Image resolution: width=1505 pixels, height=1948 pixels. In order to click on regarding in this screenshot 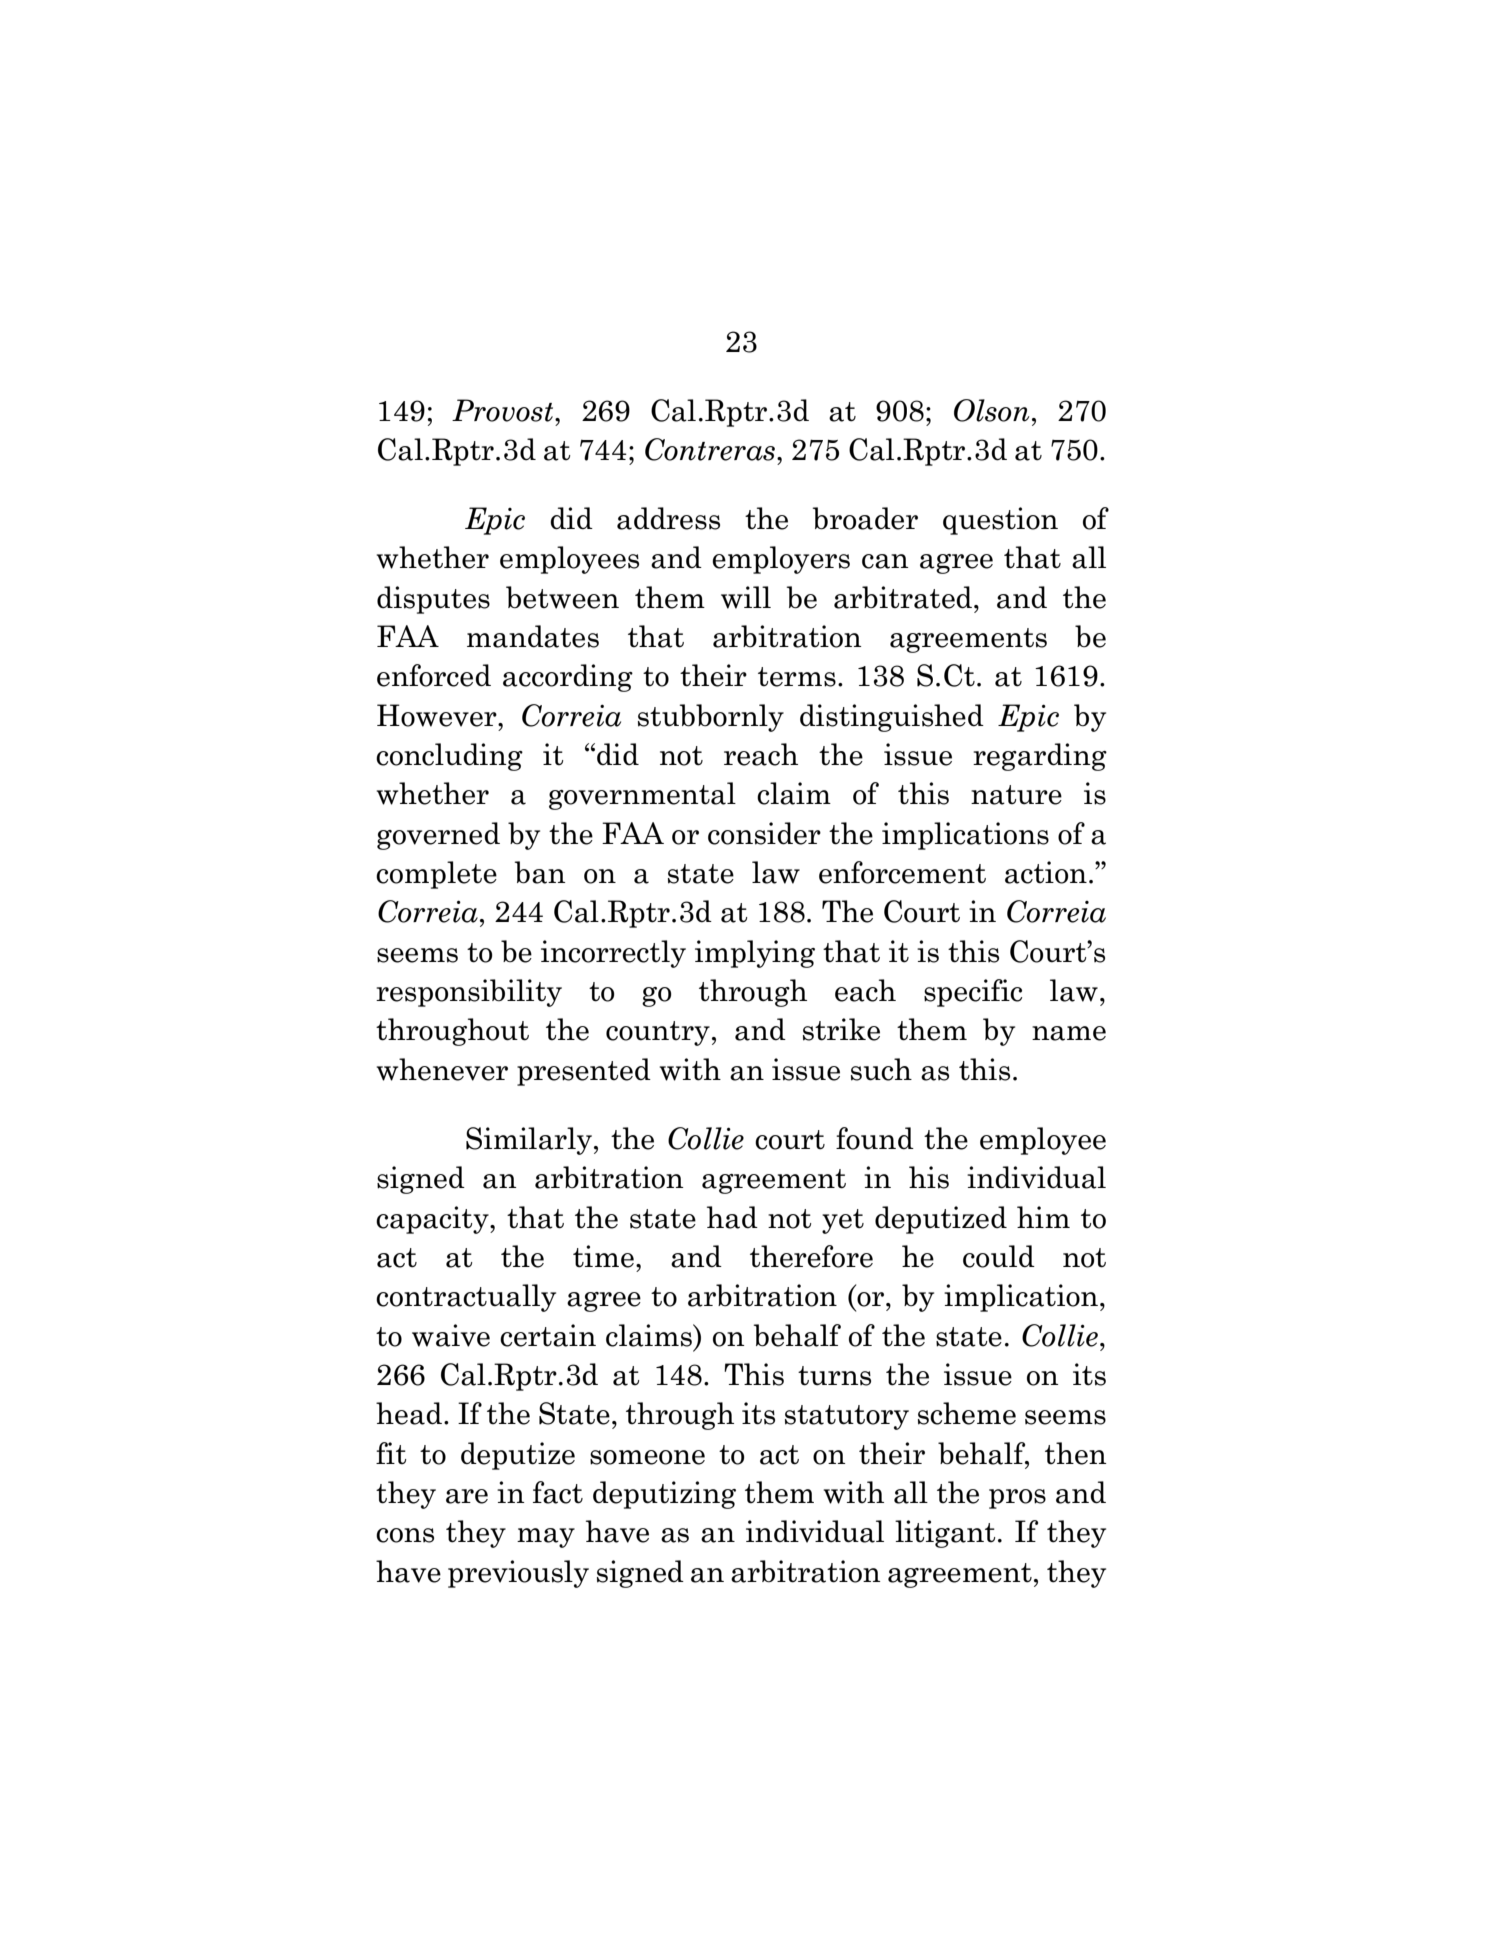, I will do `click(1040, 757)`.
